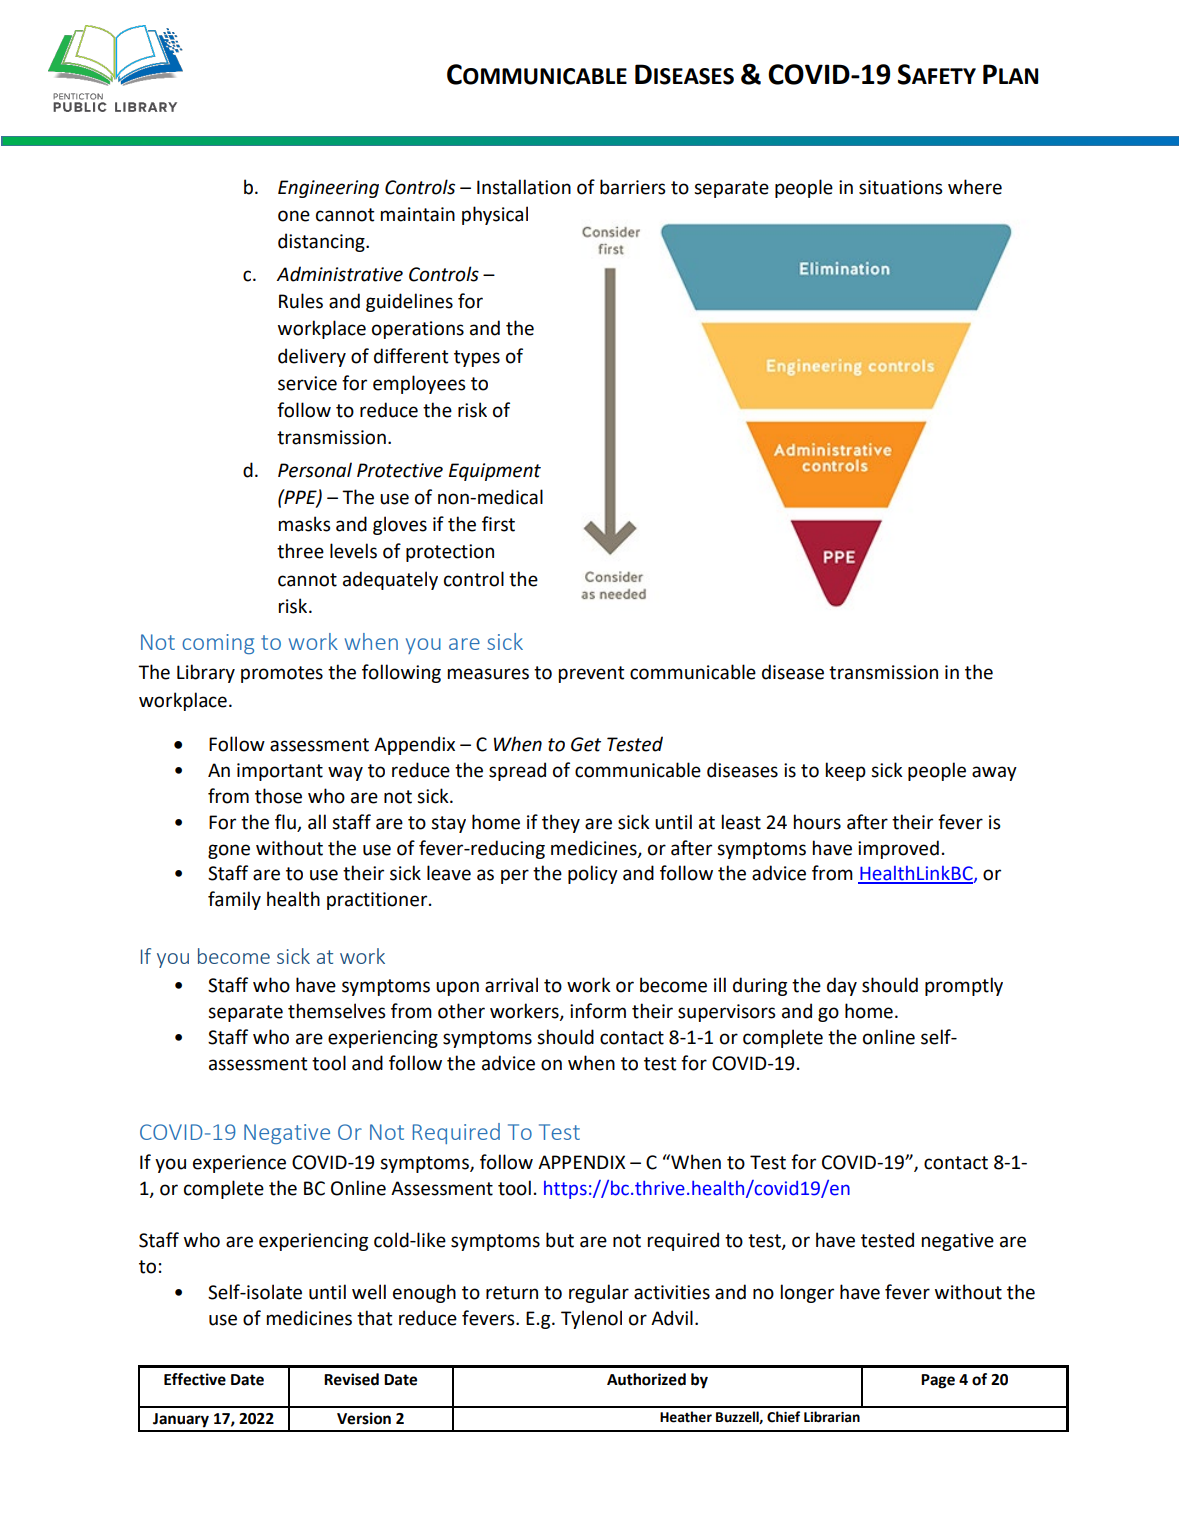 The width and height of the image is (1179, 1526). What do you see at coordinates (901, 187) in the image?
I see `situations` at bounding box center [901, 187].
